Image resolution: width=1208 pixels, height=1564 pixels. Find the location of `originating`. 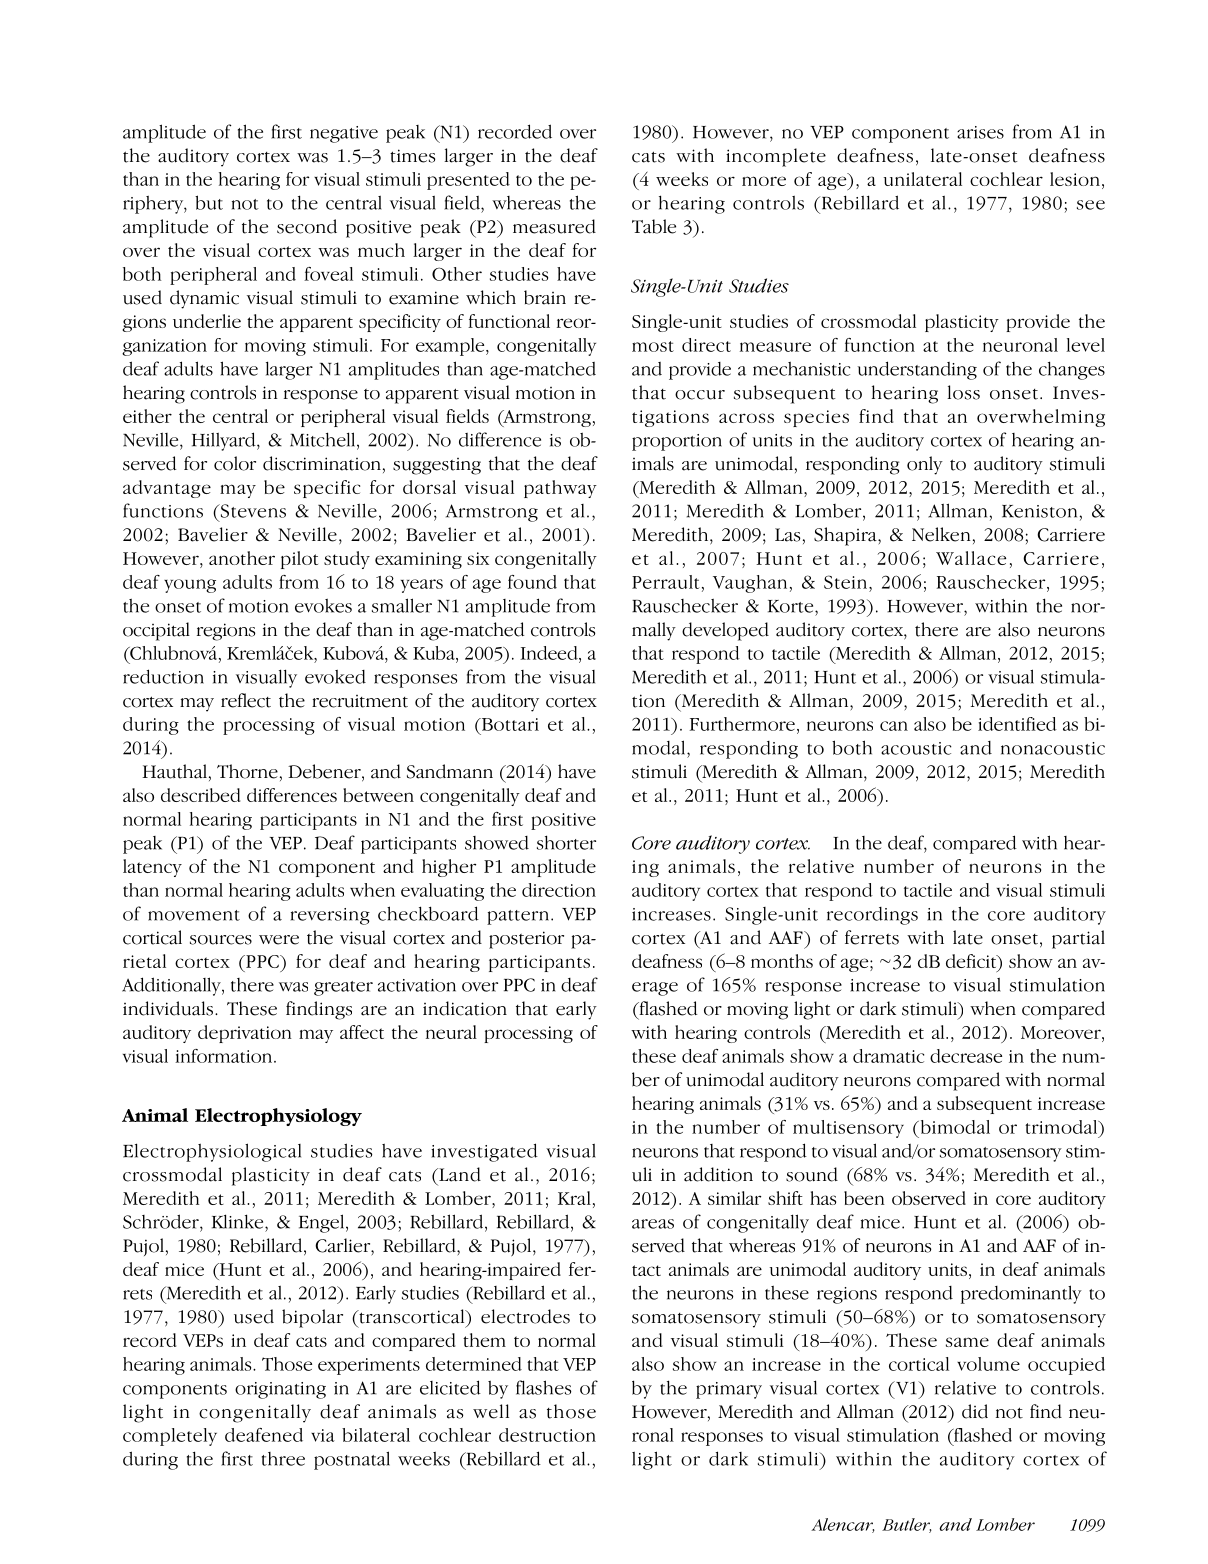

originating is located at coordinates (280, 1390).
